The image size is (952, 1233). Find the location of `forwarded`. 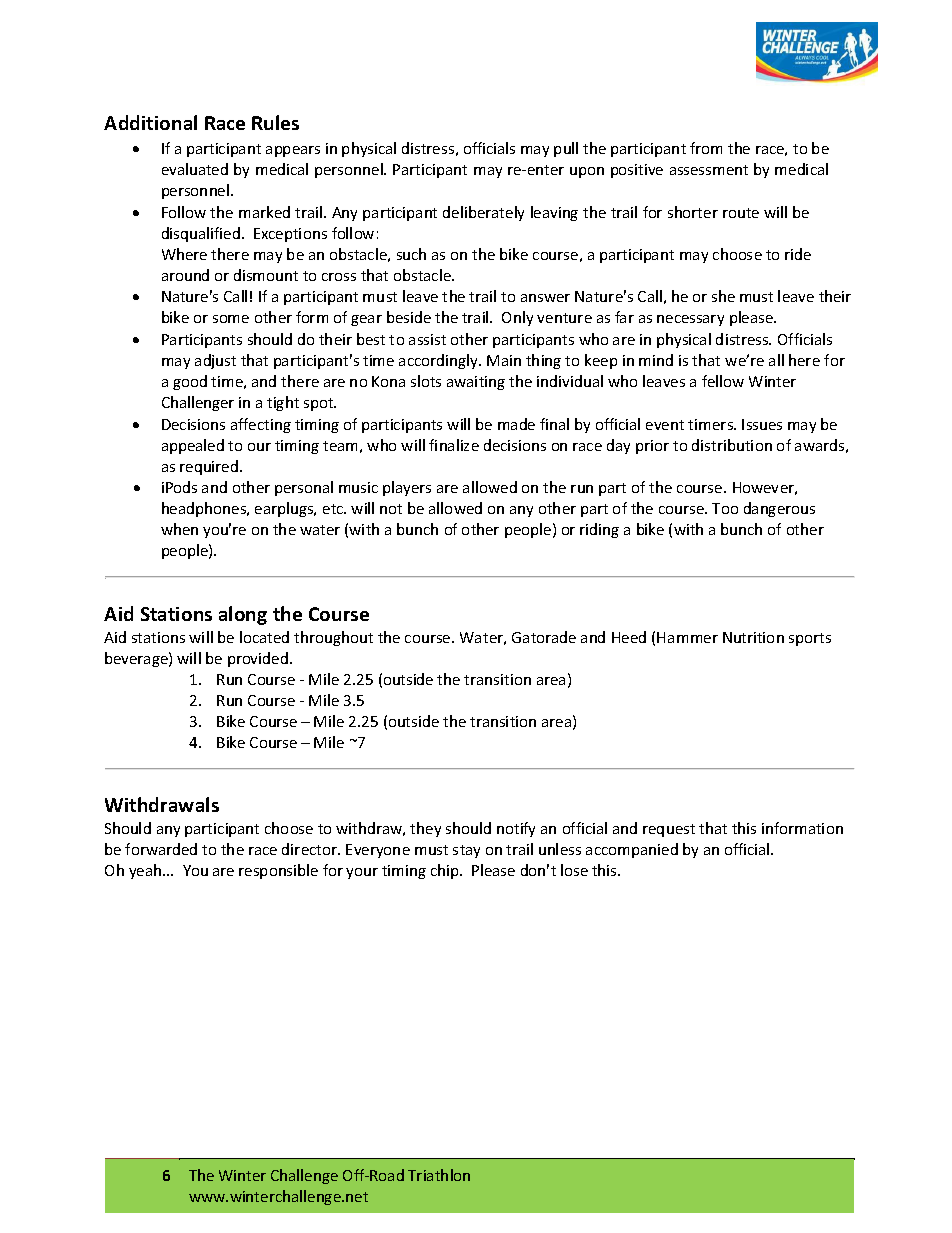

forwarded is located at coordinates (161, 849).
